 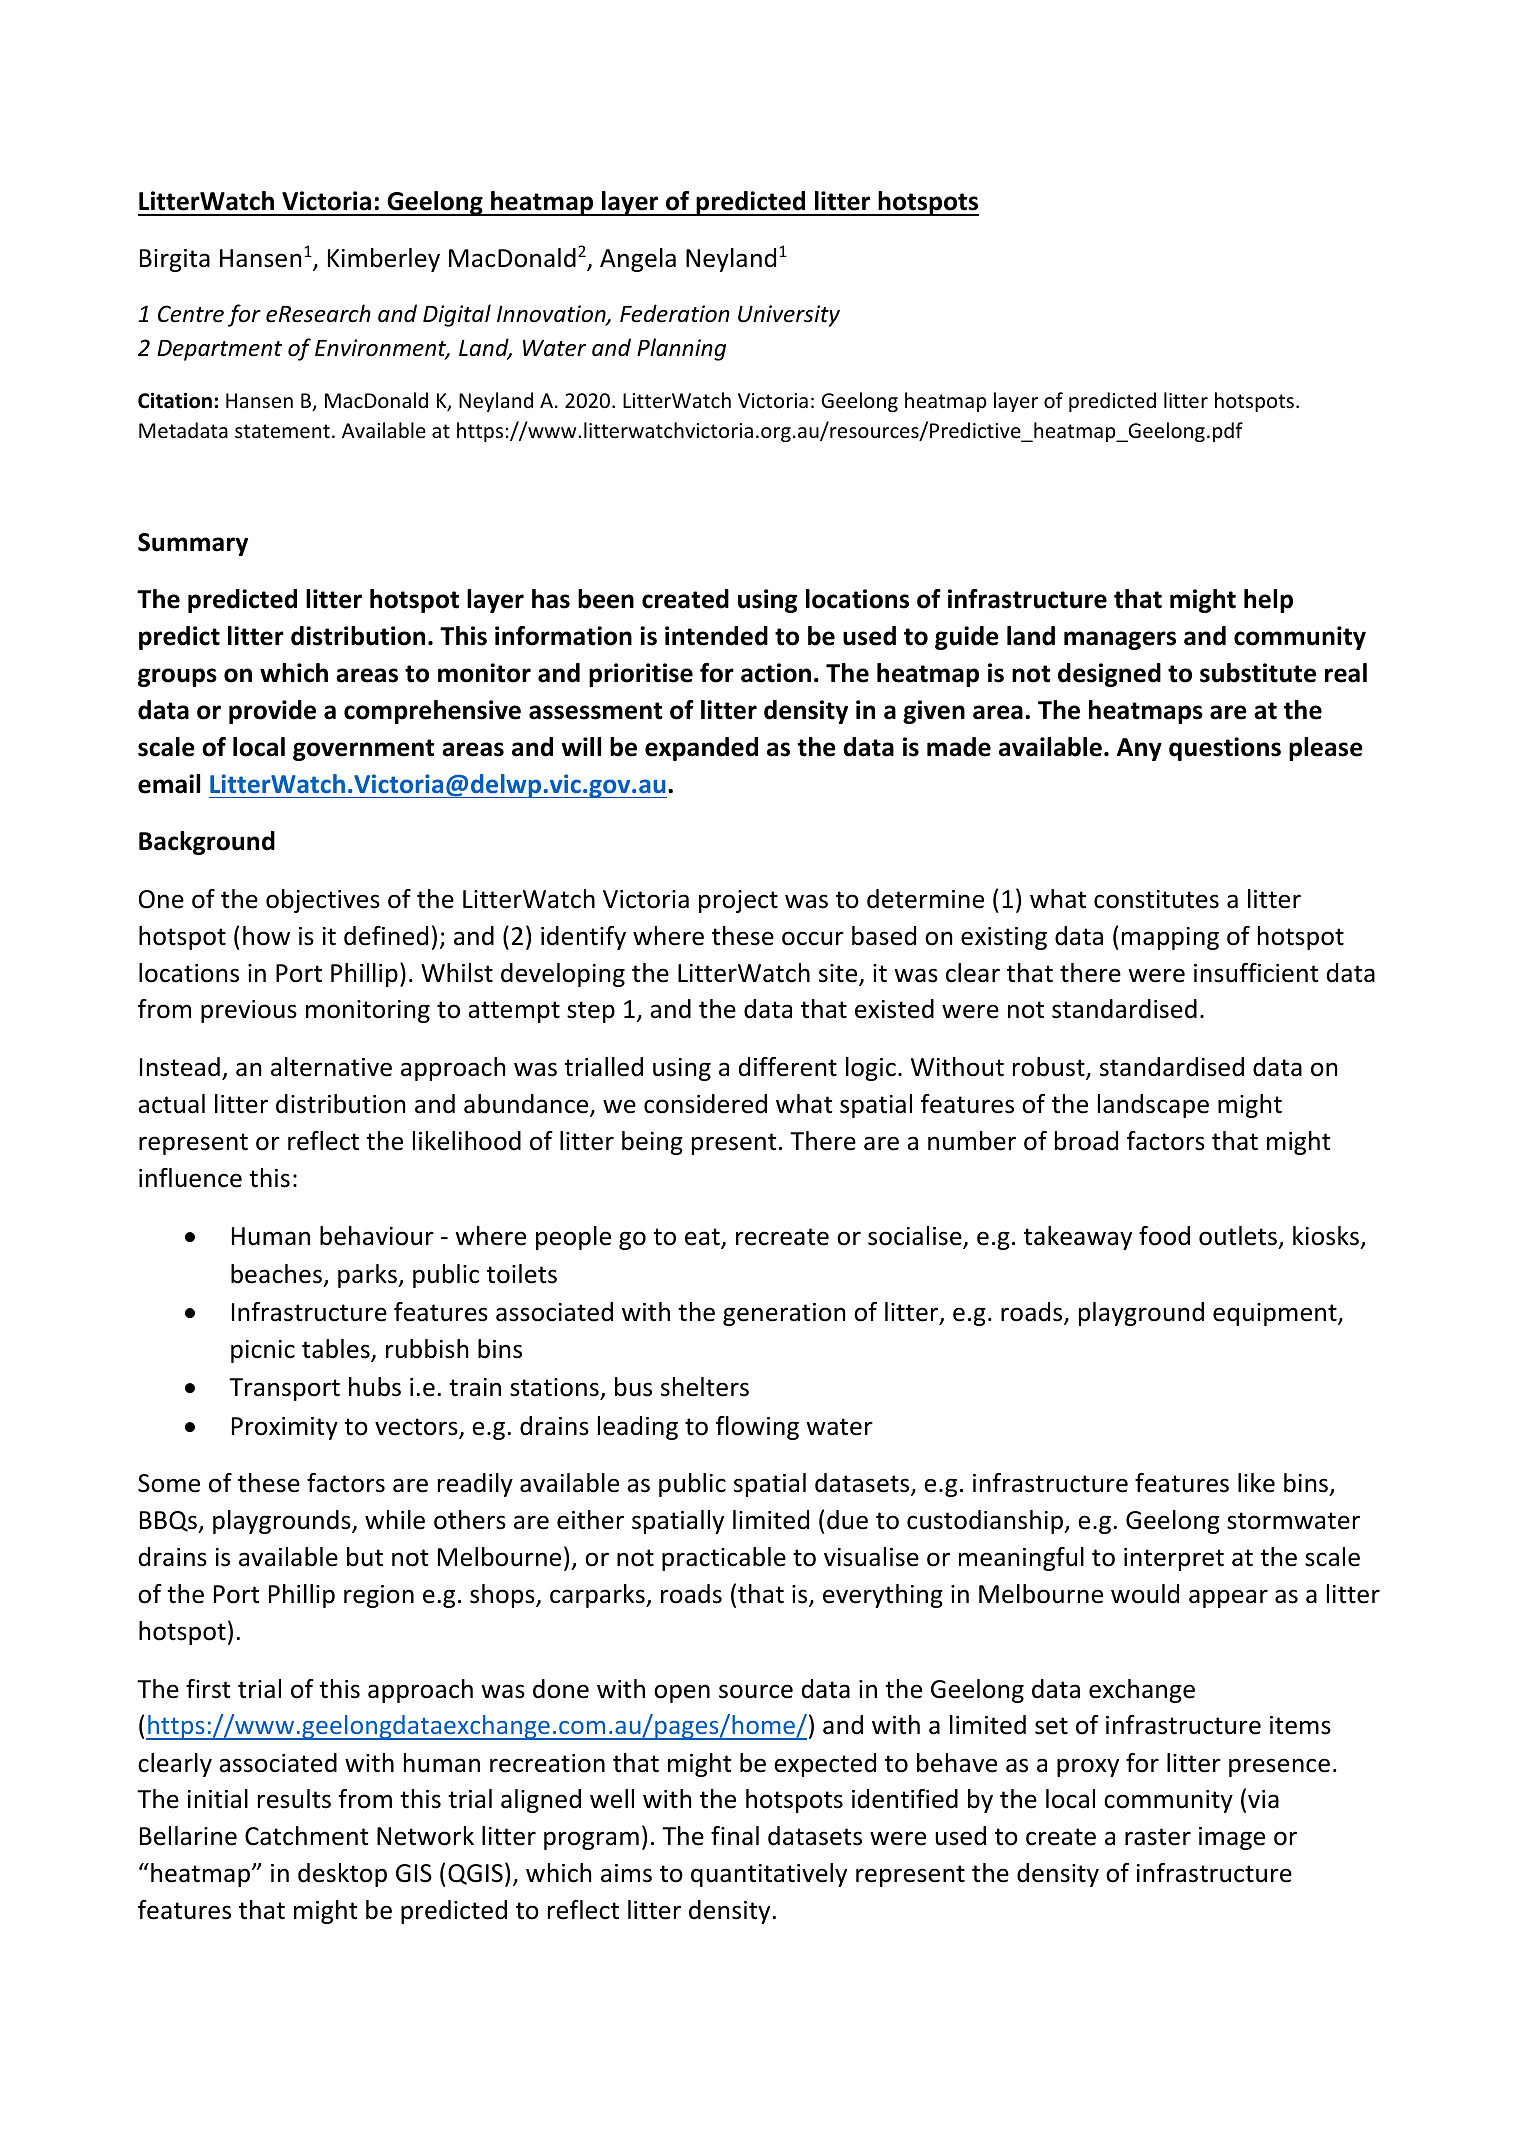 I want to click on Catchment, so click(x=307, y=1836).
